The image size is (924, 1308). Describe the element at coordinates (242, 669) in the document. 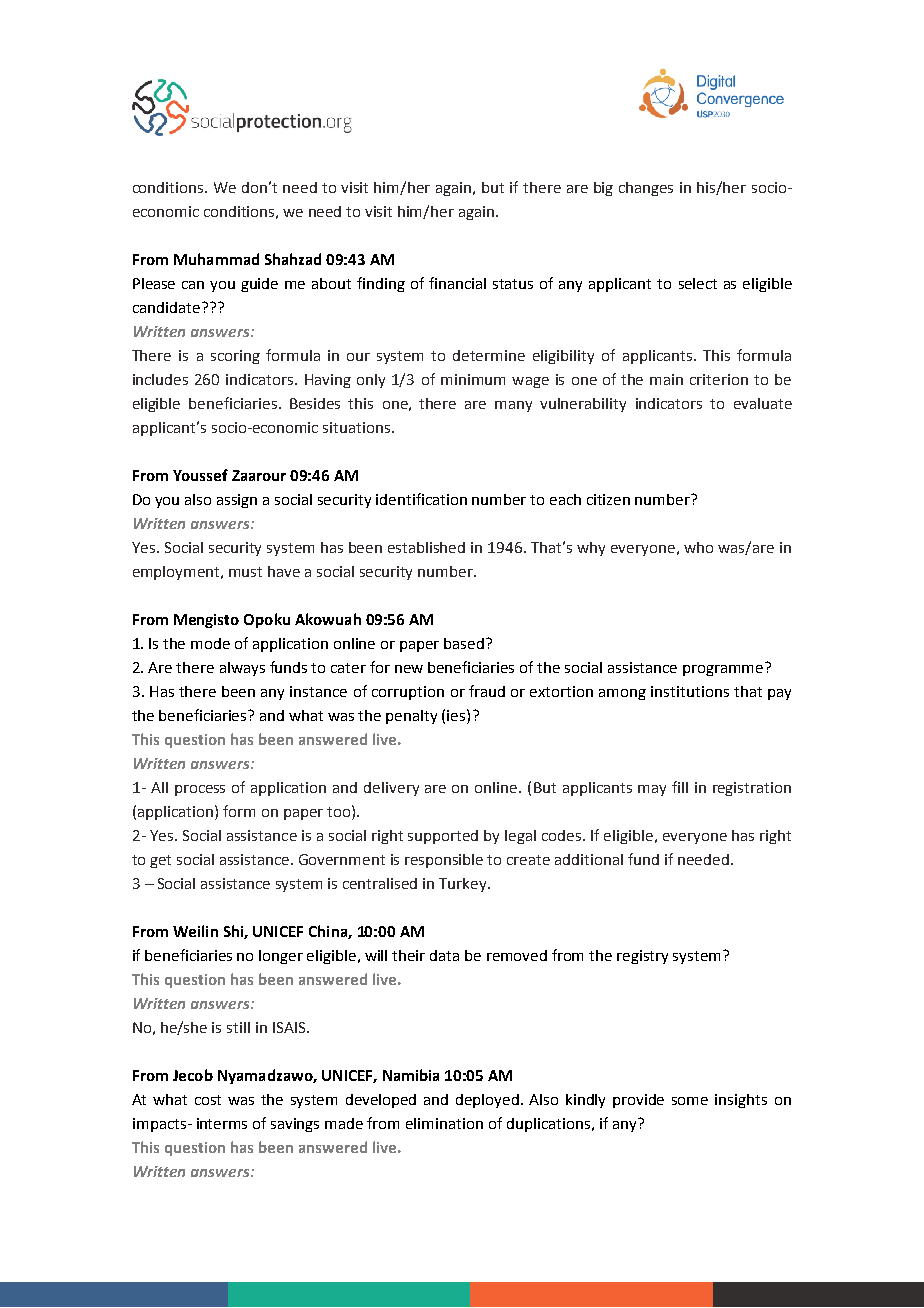

I see `always` at that location.
